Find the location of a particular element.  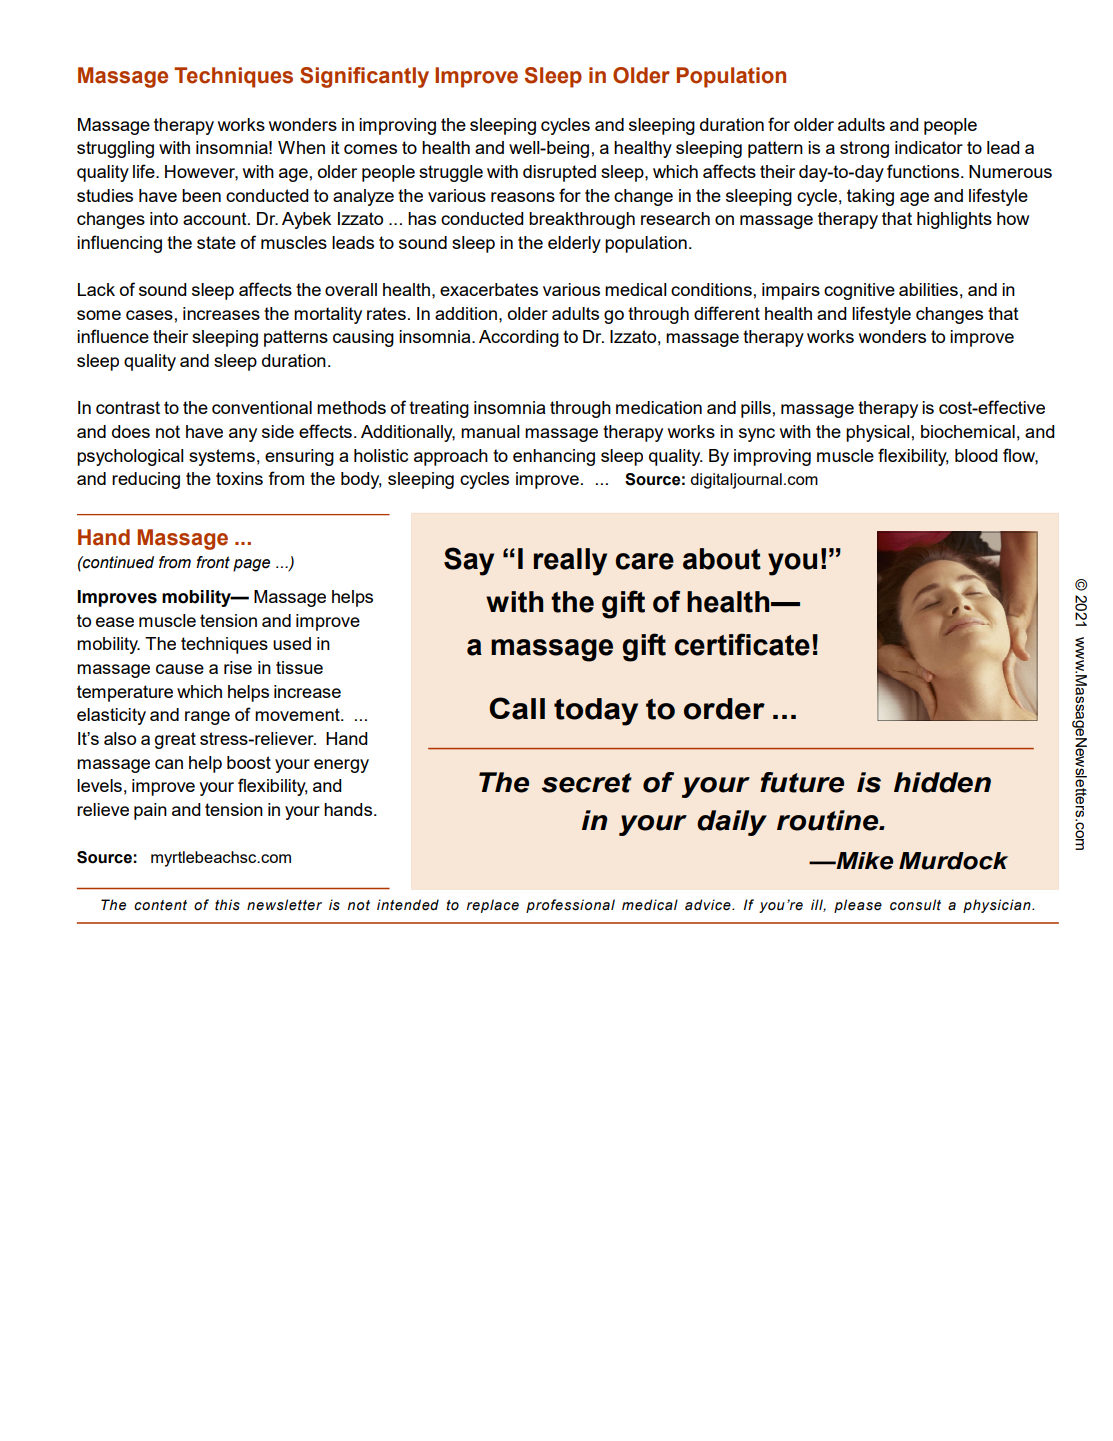

indicator is located at coordinates (929, 147).
